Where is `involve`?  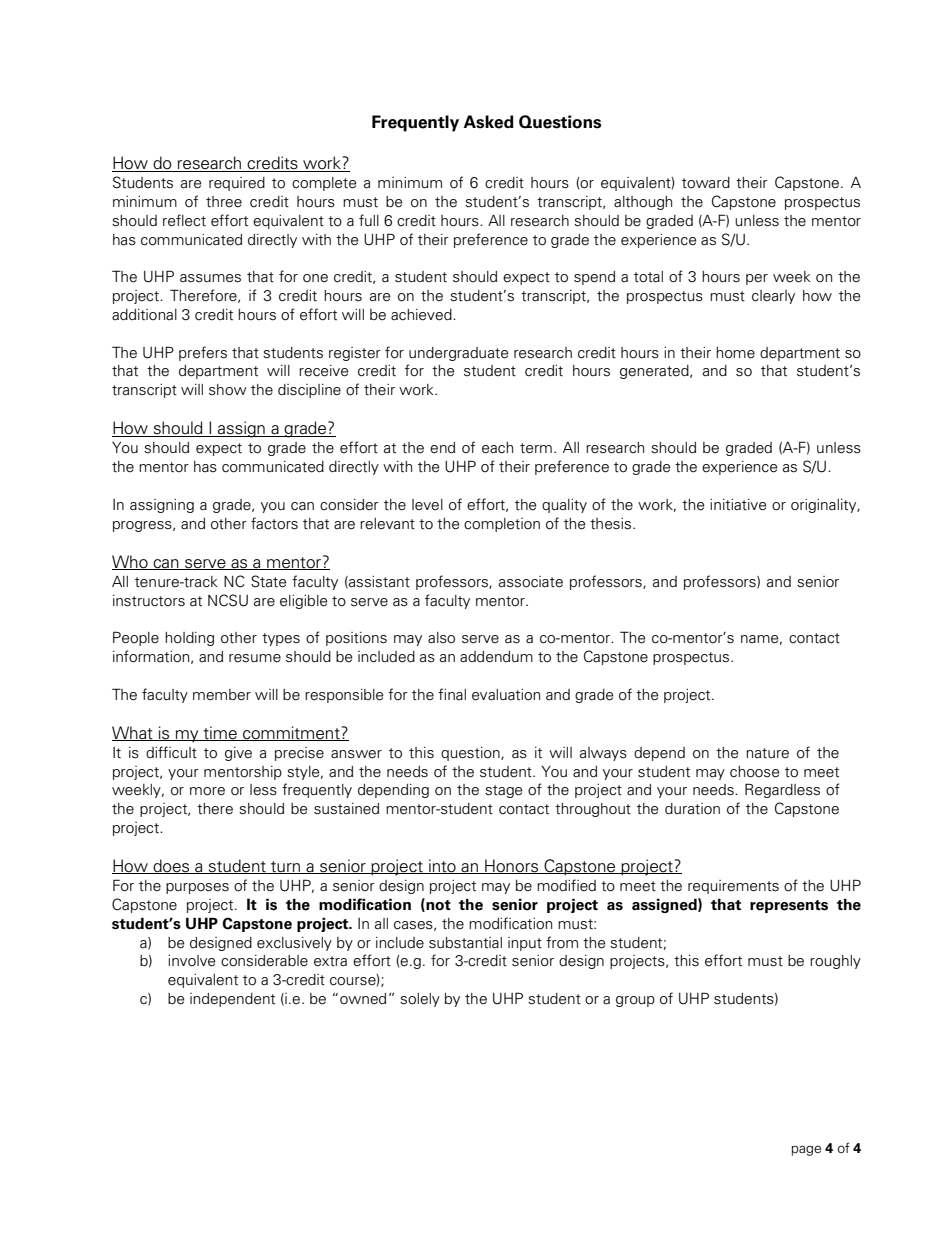
involve is located at coordinates (192, 961).
